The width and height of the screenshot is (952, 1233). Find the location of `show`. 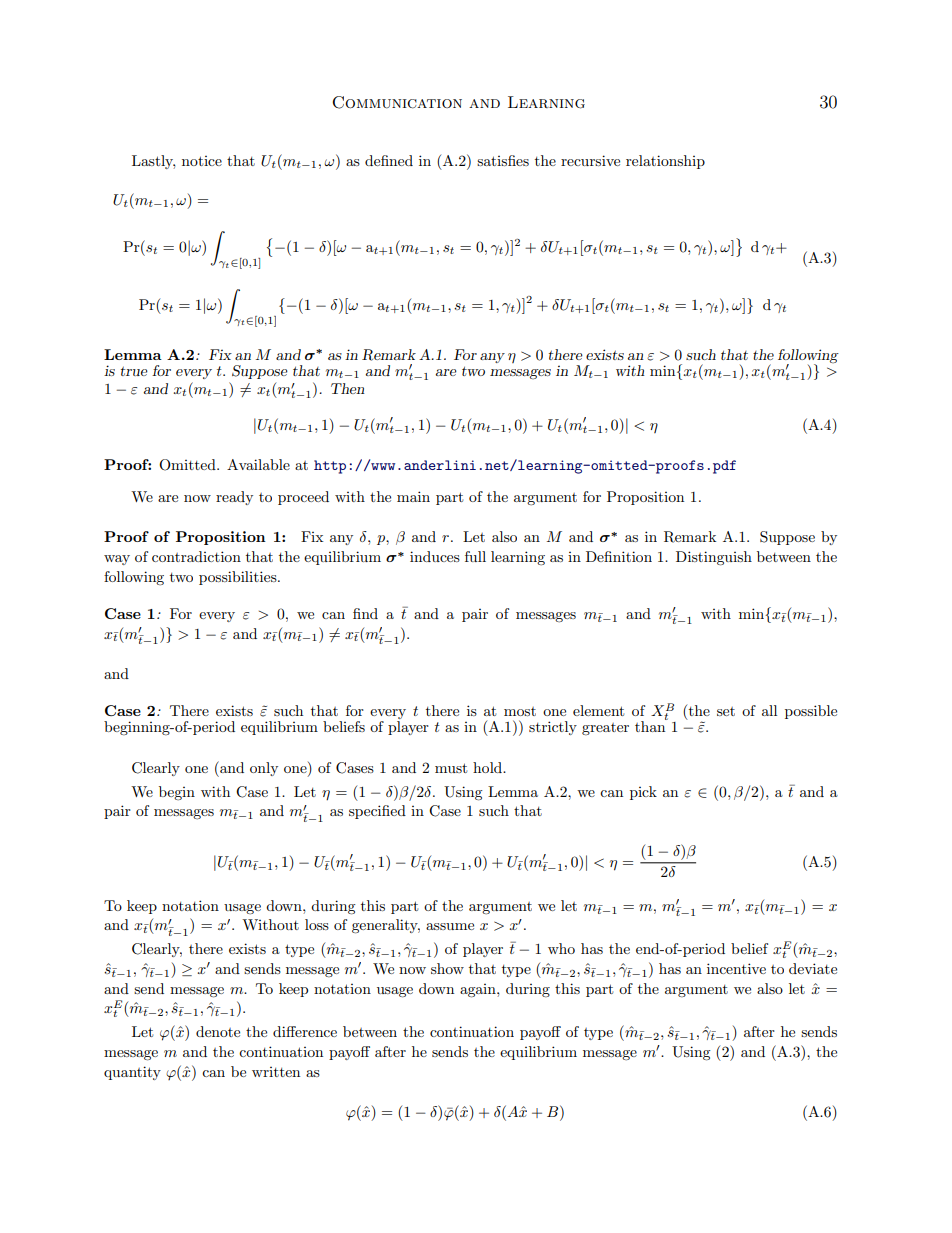

show is located at coordinates (447, 968).
